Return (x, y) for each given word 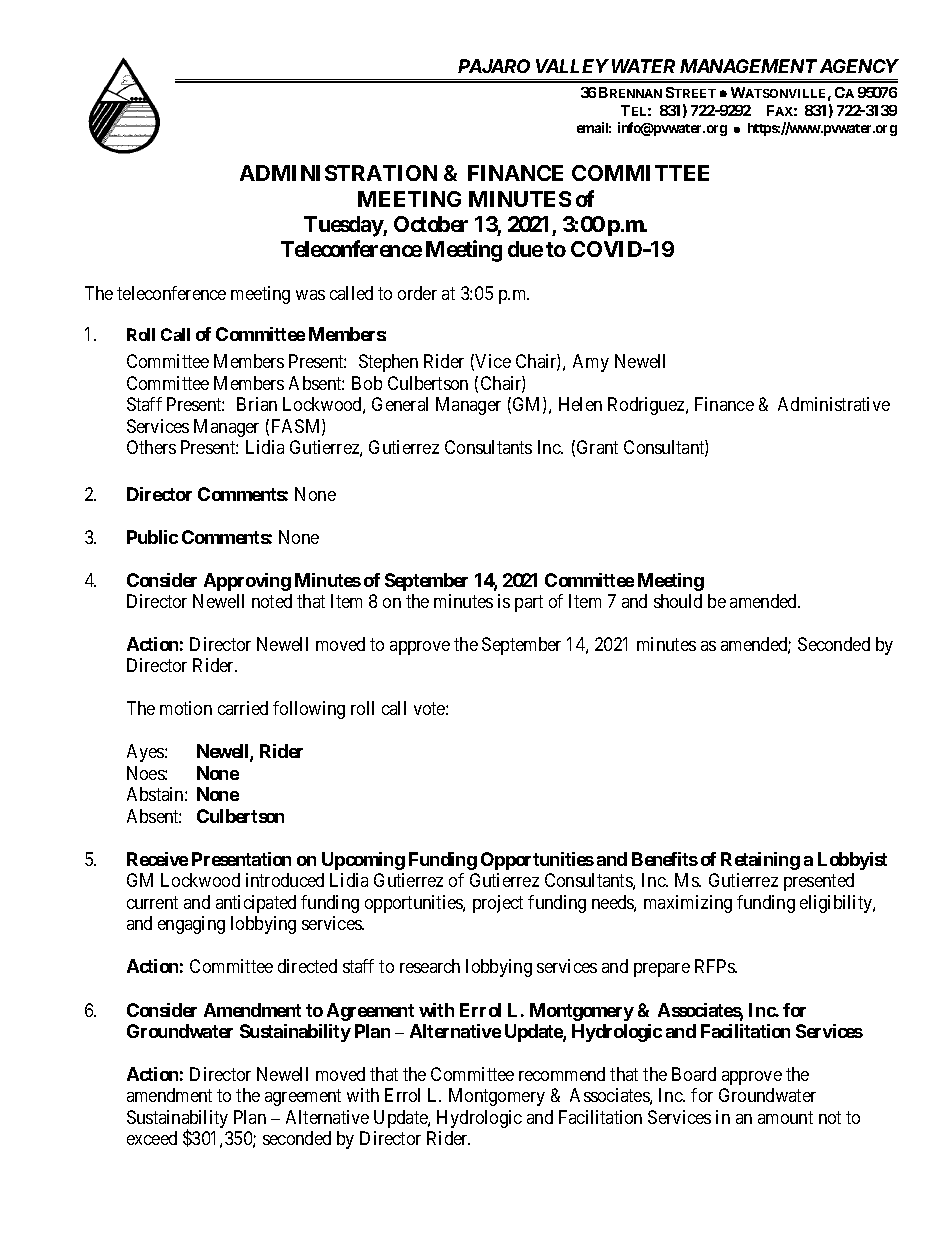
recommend (562, 1074)
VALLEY (572, 66)
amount (785, 1117)
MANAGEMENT (748, 66)
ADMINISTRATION (338, 173)
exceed (152, 1138)
